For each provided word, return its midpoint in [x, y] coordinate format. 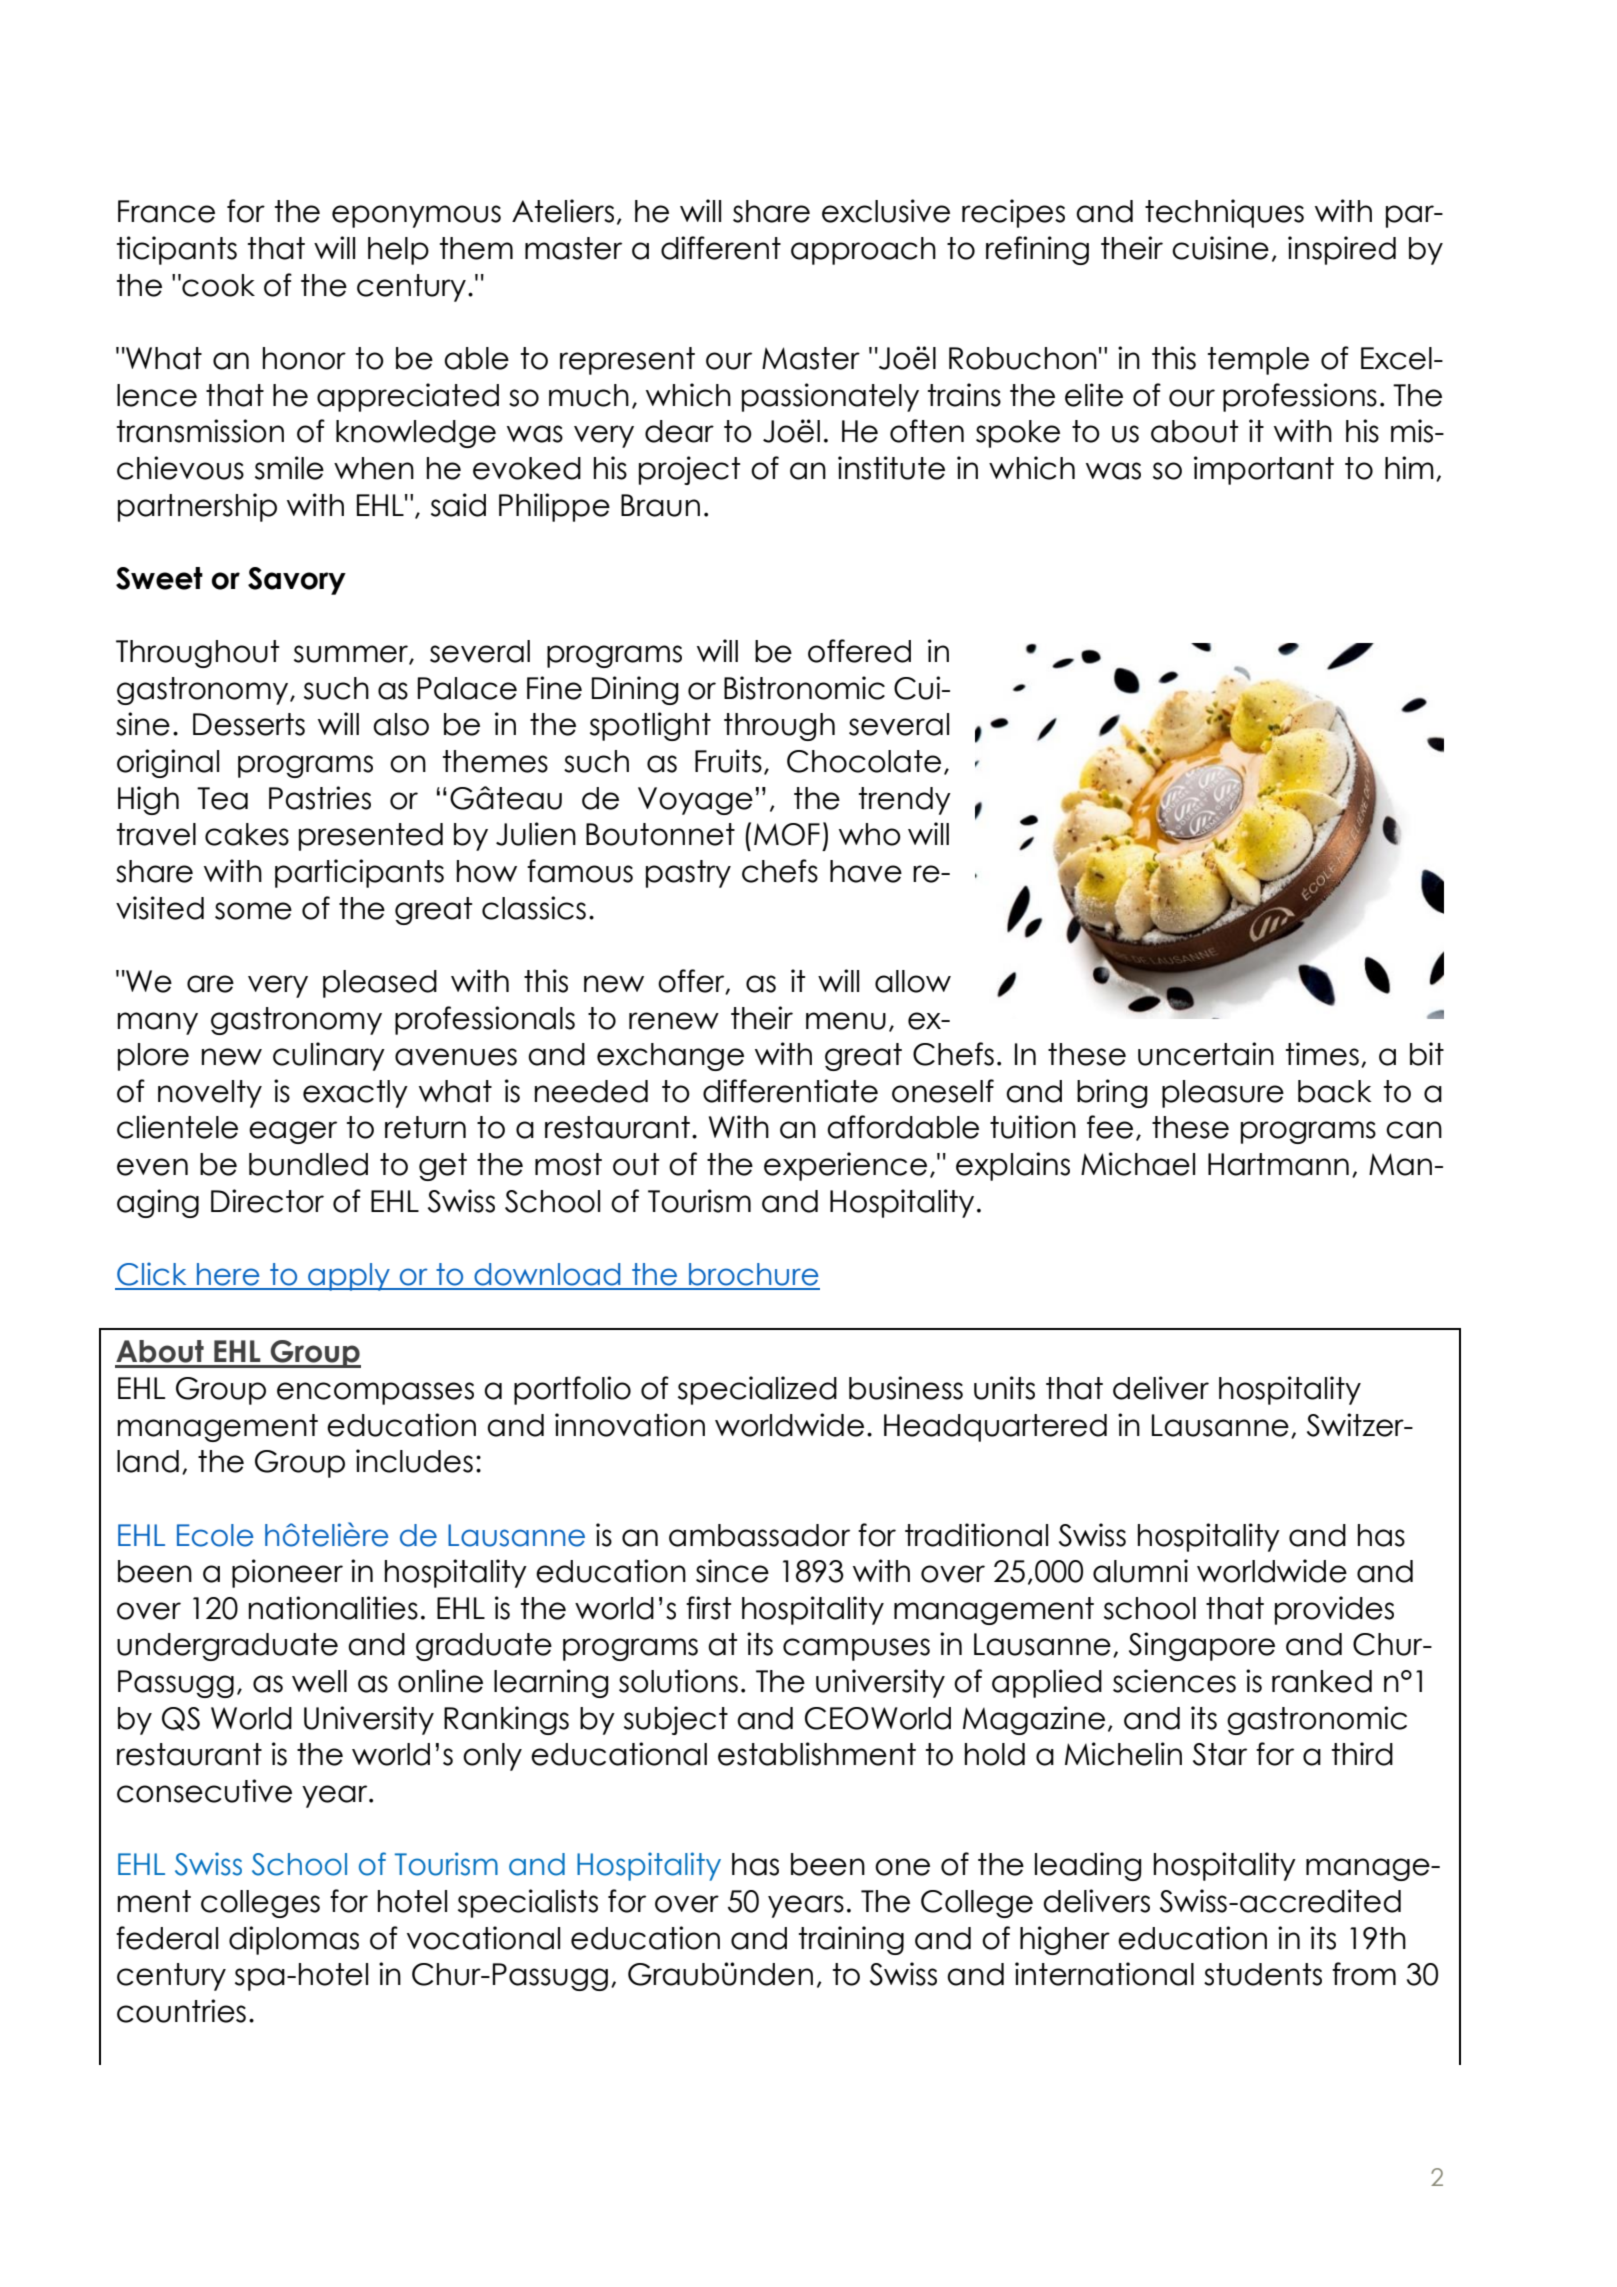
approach [863, 251]
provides [1334, 1610]
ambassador [759, 1535]
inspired [1342, 250]
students [1263, 1974]
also [401, 724]
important [1264, 470]
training [851, 1940]
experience [845, 1166]
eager [293, 1132]
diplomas [294, 1940]
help [398, 251]
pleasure [1223, 1094]
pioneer [287, 1573]
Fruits [728, 761]
